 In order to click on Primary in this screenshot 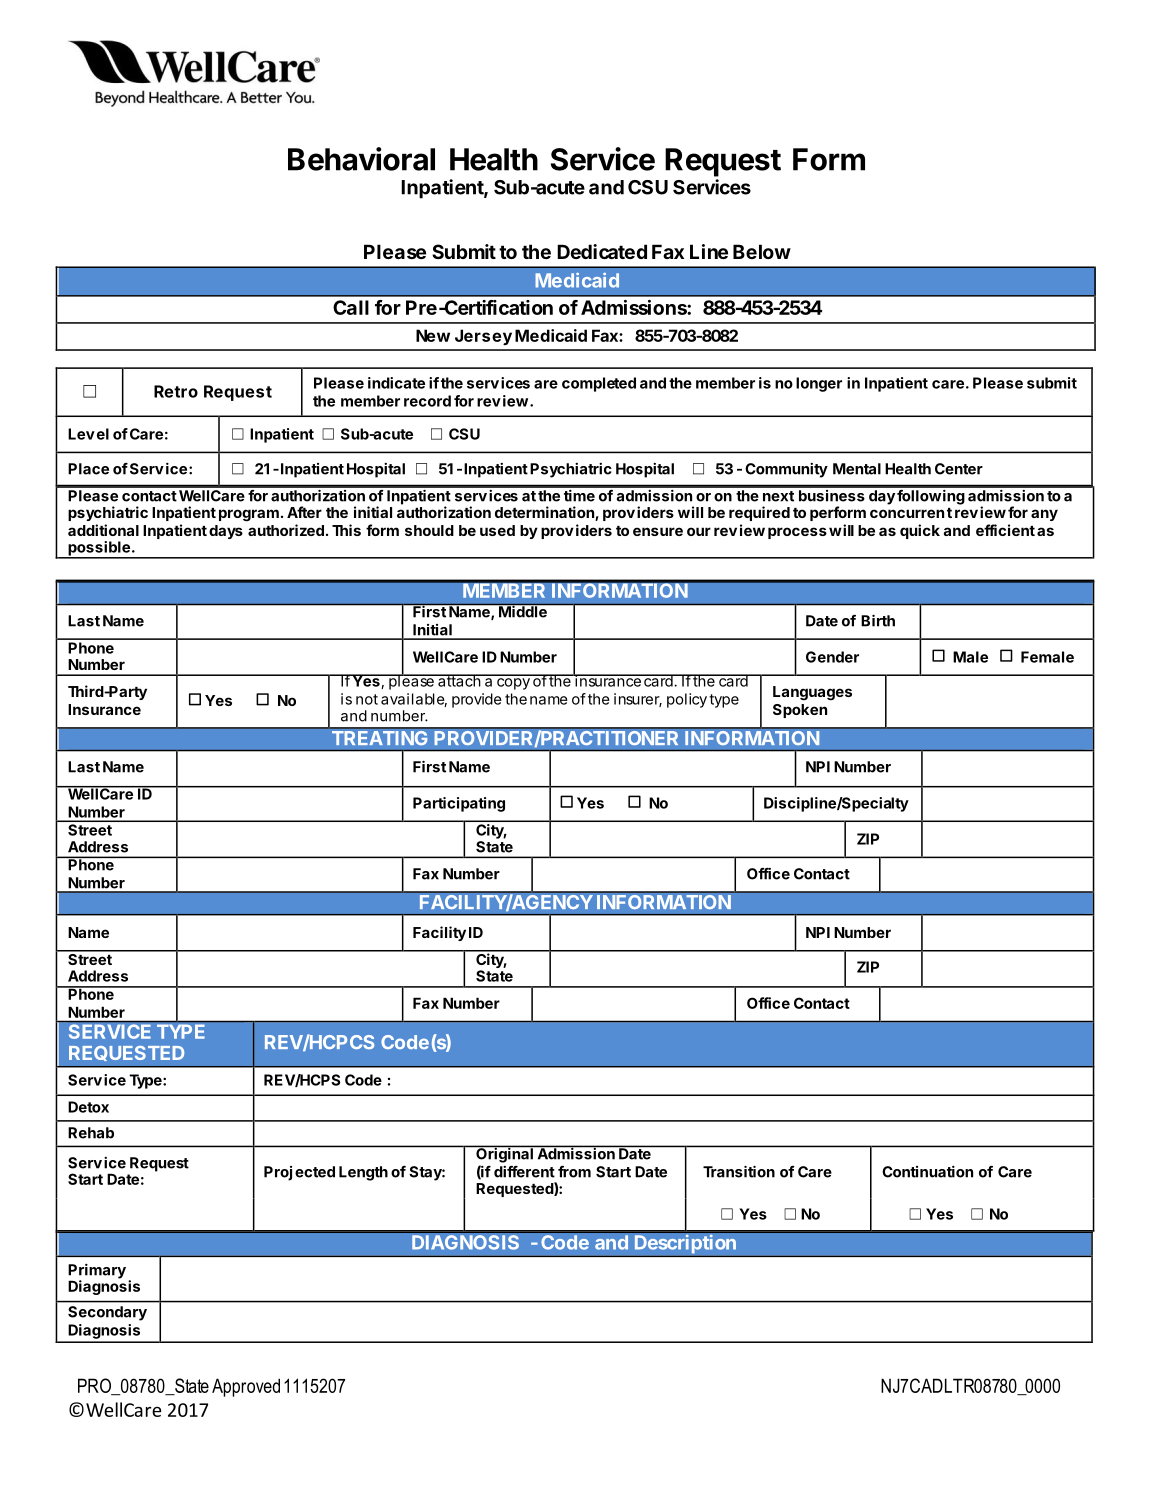, I will do `click(97, 1272)`.
